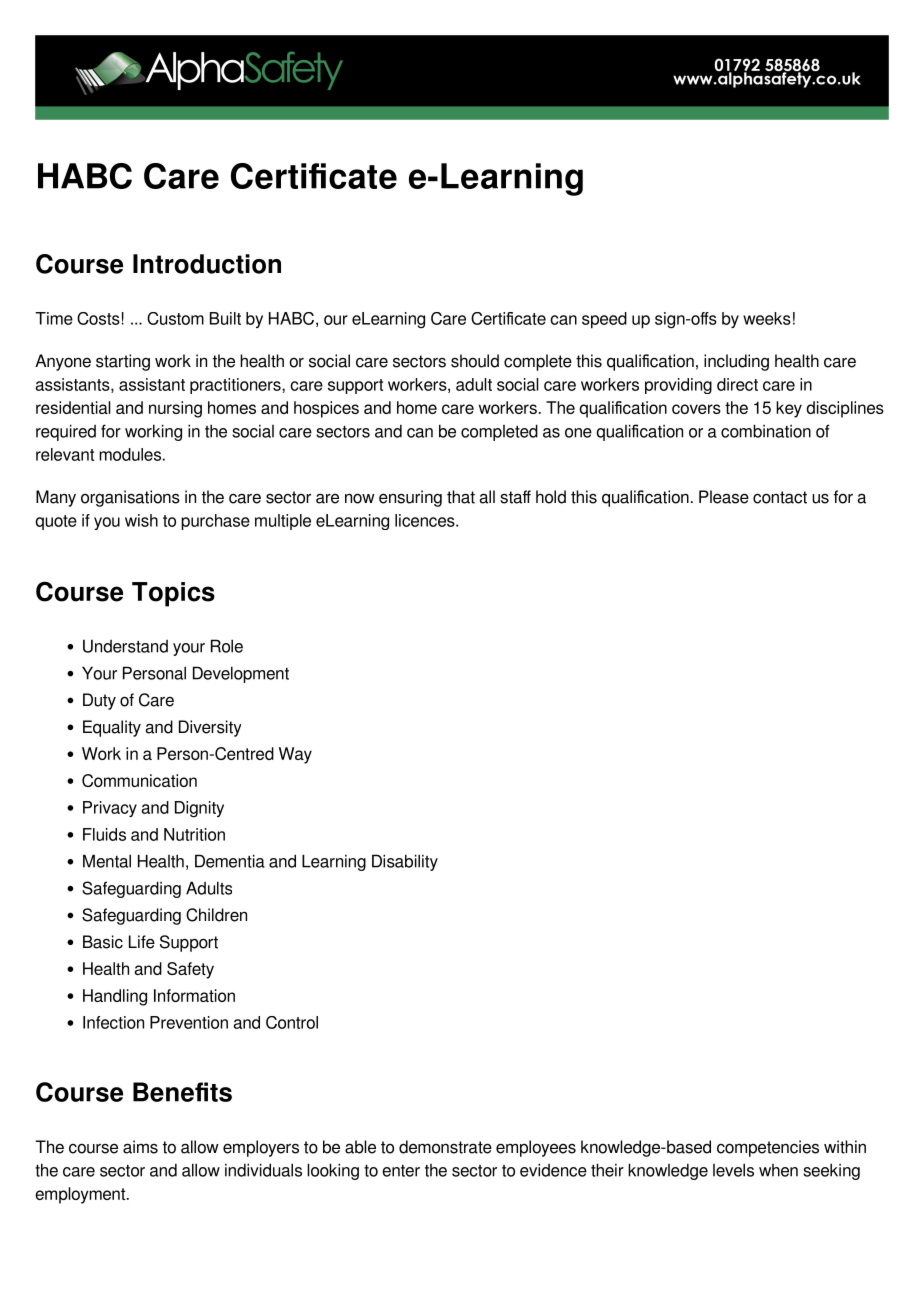  I want to click on Custom, so click(175, 318).
